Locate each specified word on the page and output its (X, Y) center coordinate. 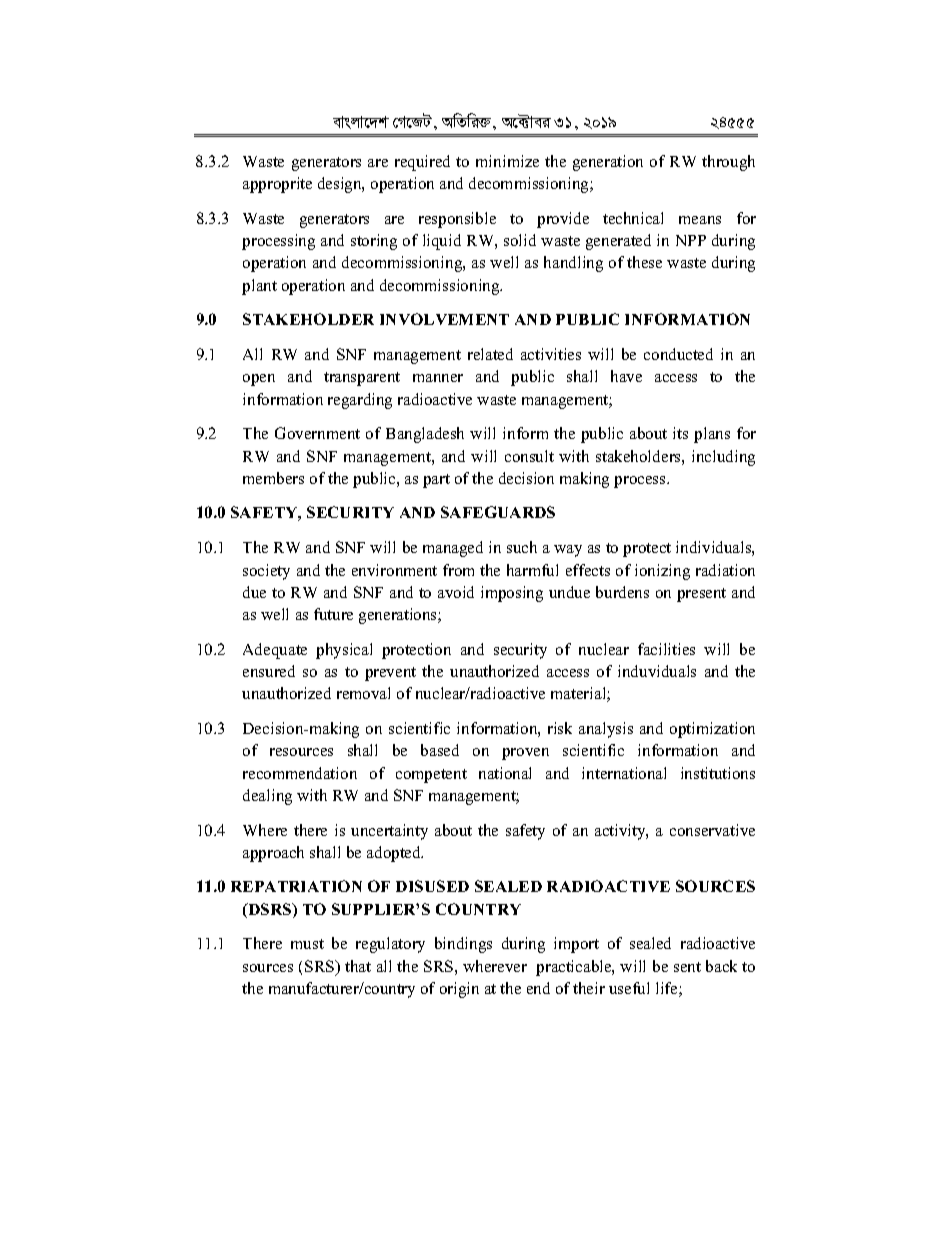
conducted (678, 354)
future (333, 614)
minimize (507, 161)
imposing (512, 594)
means (700, 220)
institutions (718, 773)
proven (525, 754)
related (490, 354)
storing (374, 242)
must (307, 944)
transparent (362, 379)
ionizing (662, 572)
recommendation (300, 773)
